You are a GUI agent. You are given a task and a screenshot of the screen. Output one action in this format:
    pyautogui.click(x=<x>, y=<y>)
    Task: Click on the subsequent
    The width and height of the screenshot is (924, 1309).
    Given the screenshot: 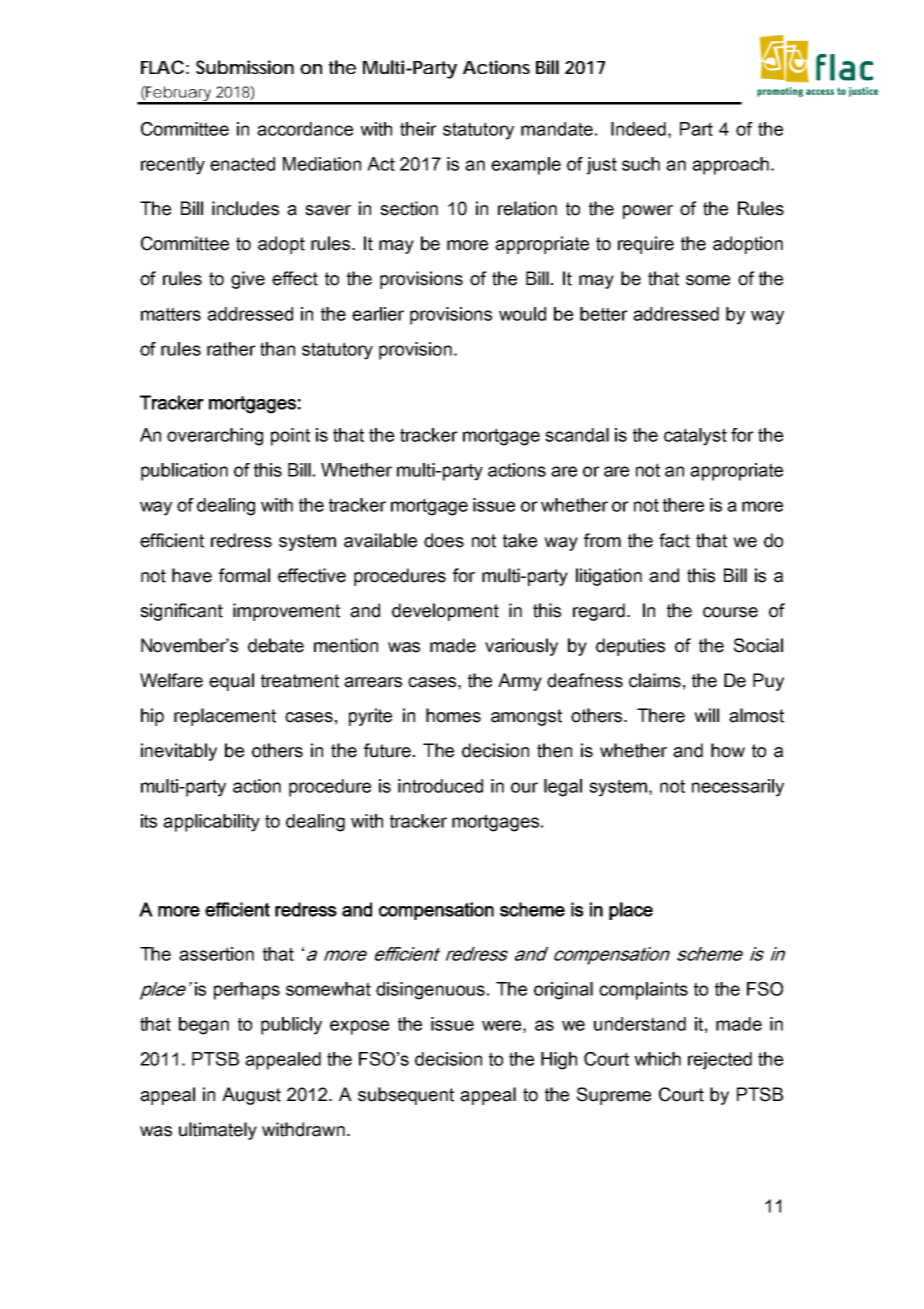 What is the action you would take?
    pyautogui.click(x=406, y=1096)
